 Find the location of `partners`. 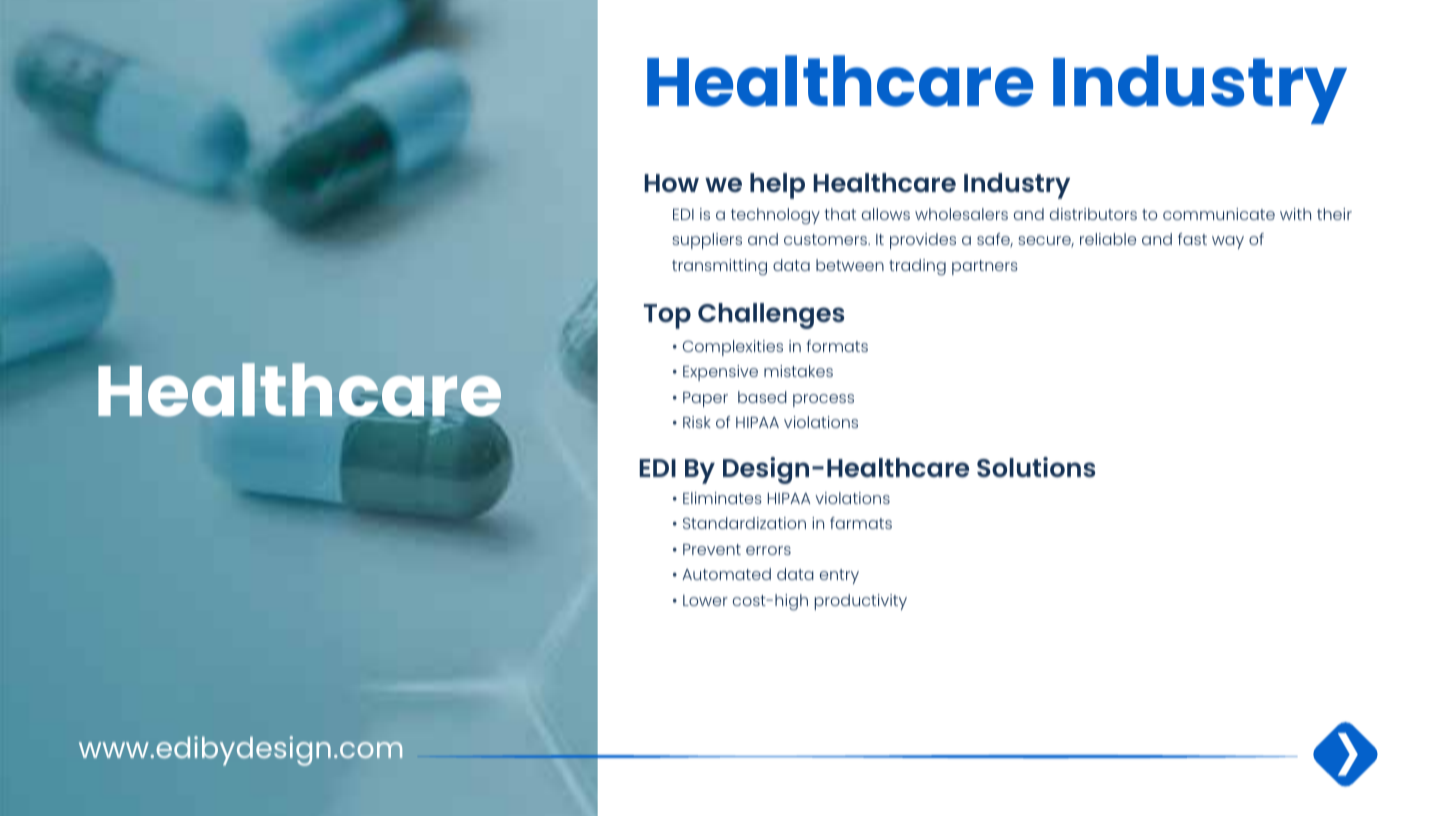

partners is located at coordinates (985, 267).
